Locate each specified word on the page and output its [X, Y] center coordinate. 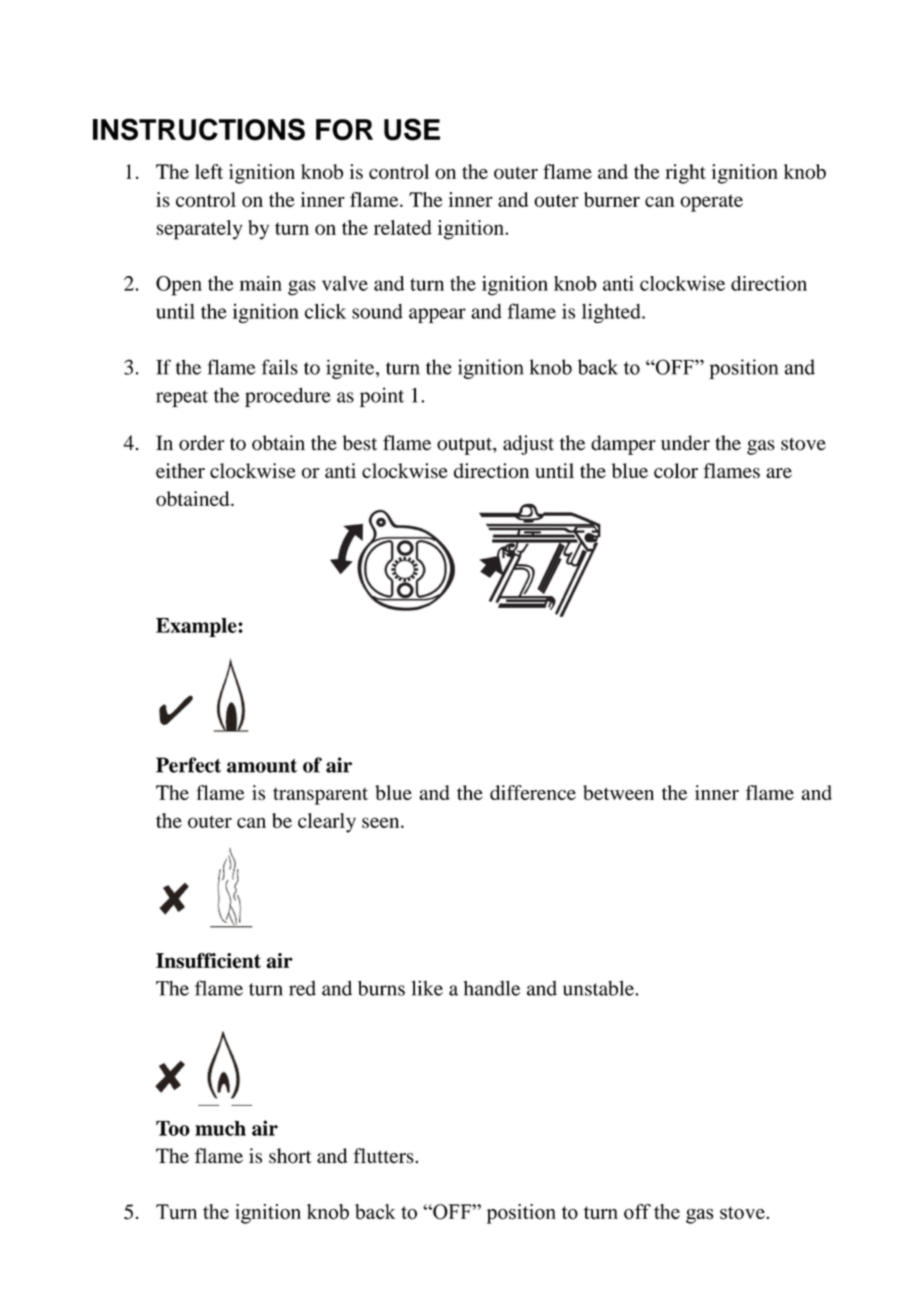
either [180, 470]
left [209, 171]
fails [280, 367]
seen [382, 822]
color [676, 470]
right [685, 174]
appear [437, 315]
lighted [612, 313]
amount [262, 766]
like [427, 988]
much [220, 1128]
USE [412, 129]
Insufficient [208, 961]
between [618, 792]
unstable [599, 988]
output [465, 446]
